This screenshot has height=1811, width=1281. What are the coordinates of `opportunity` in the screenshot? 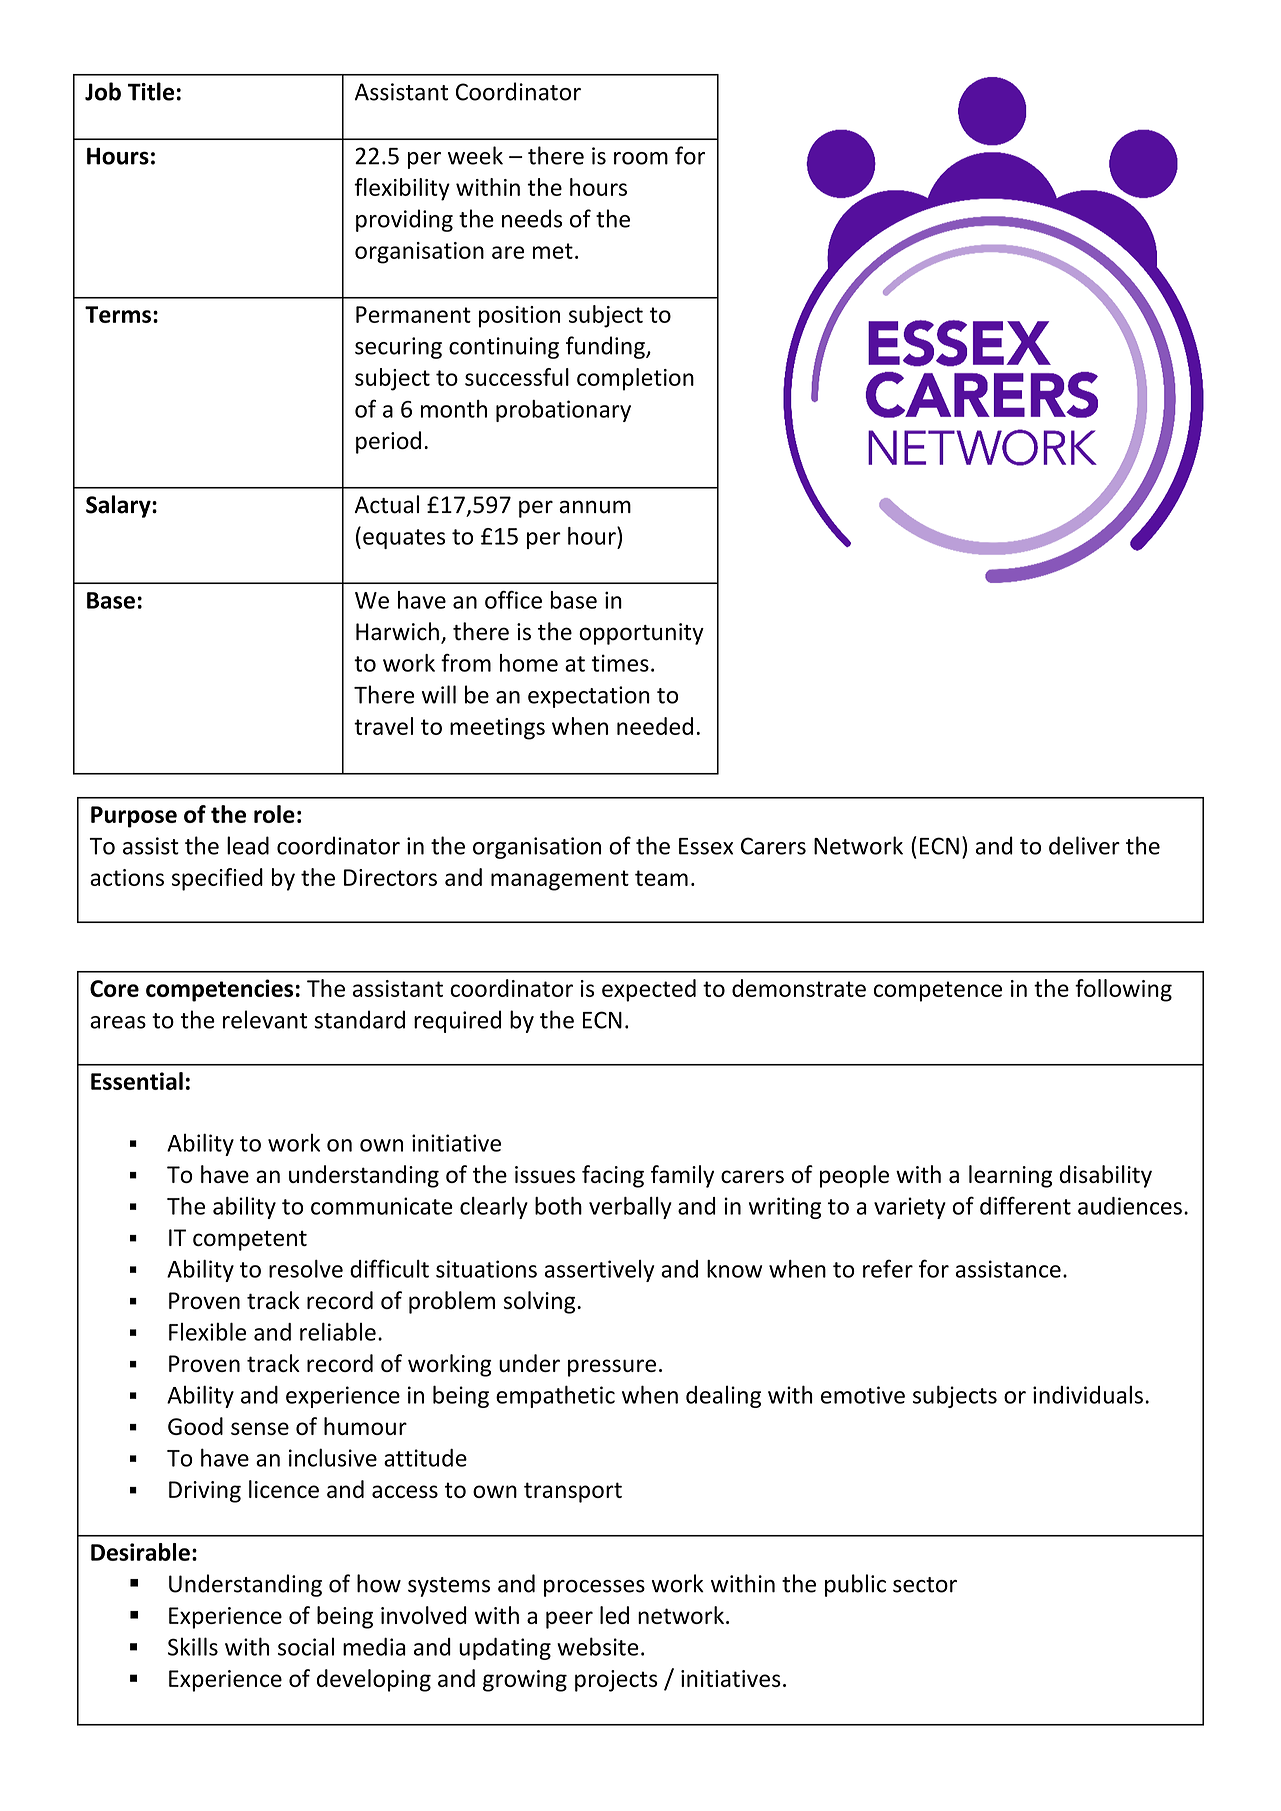 It's located at (641, 634).
